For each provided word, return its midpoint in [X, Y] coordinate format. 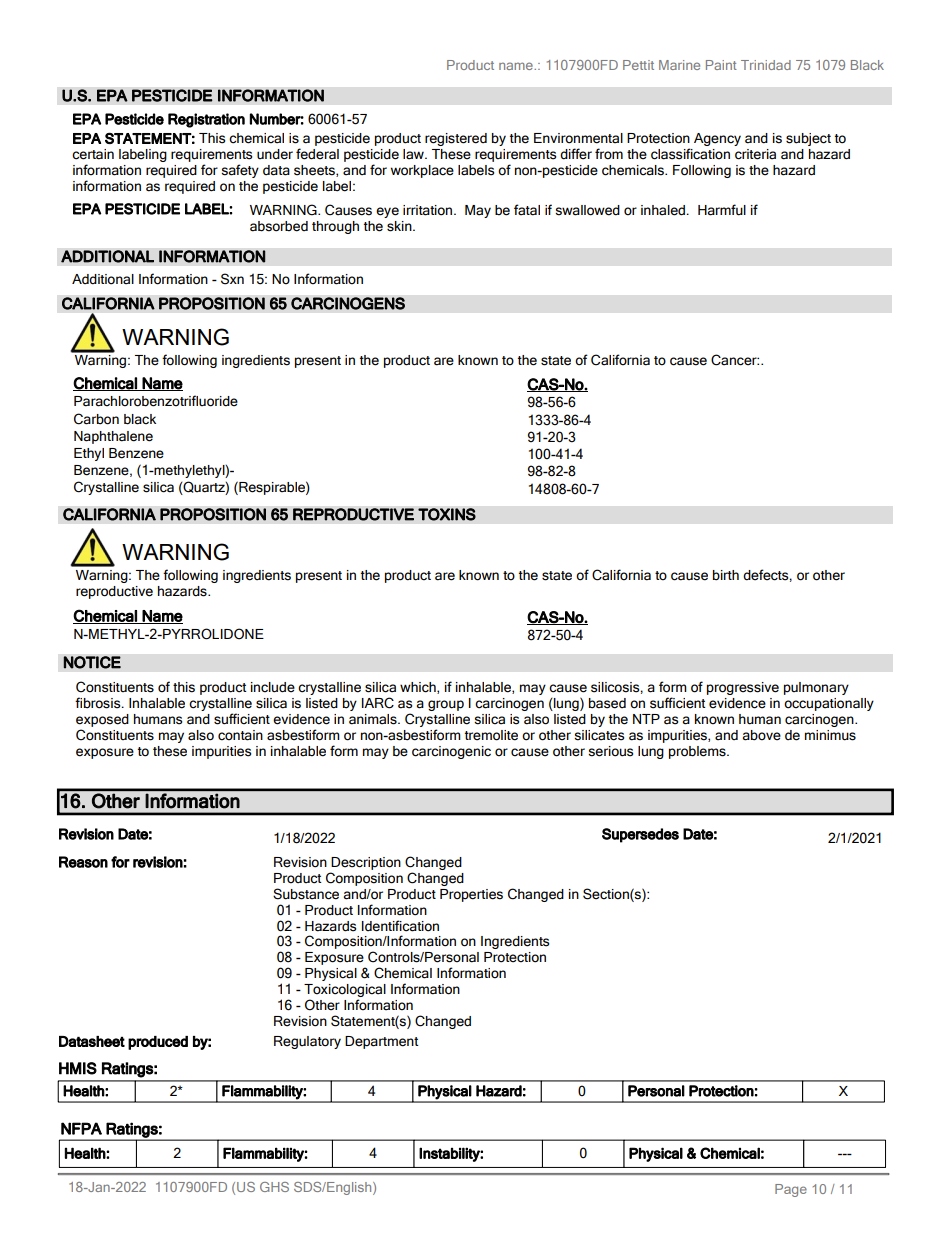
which [419, 688]
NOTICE [92, 662]
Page [791, 1190]
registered [456, 139]
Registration [206, 120]
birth [726, 575]
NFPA [81, 1128]
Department [382, 1042]
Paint [721, 65]
